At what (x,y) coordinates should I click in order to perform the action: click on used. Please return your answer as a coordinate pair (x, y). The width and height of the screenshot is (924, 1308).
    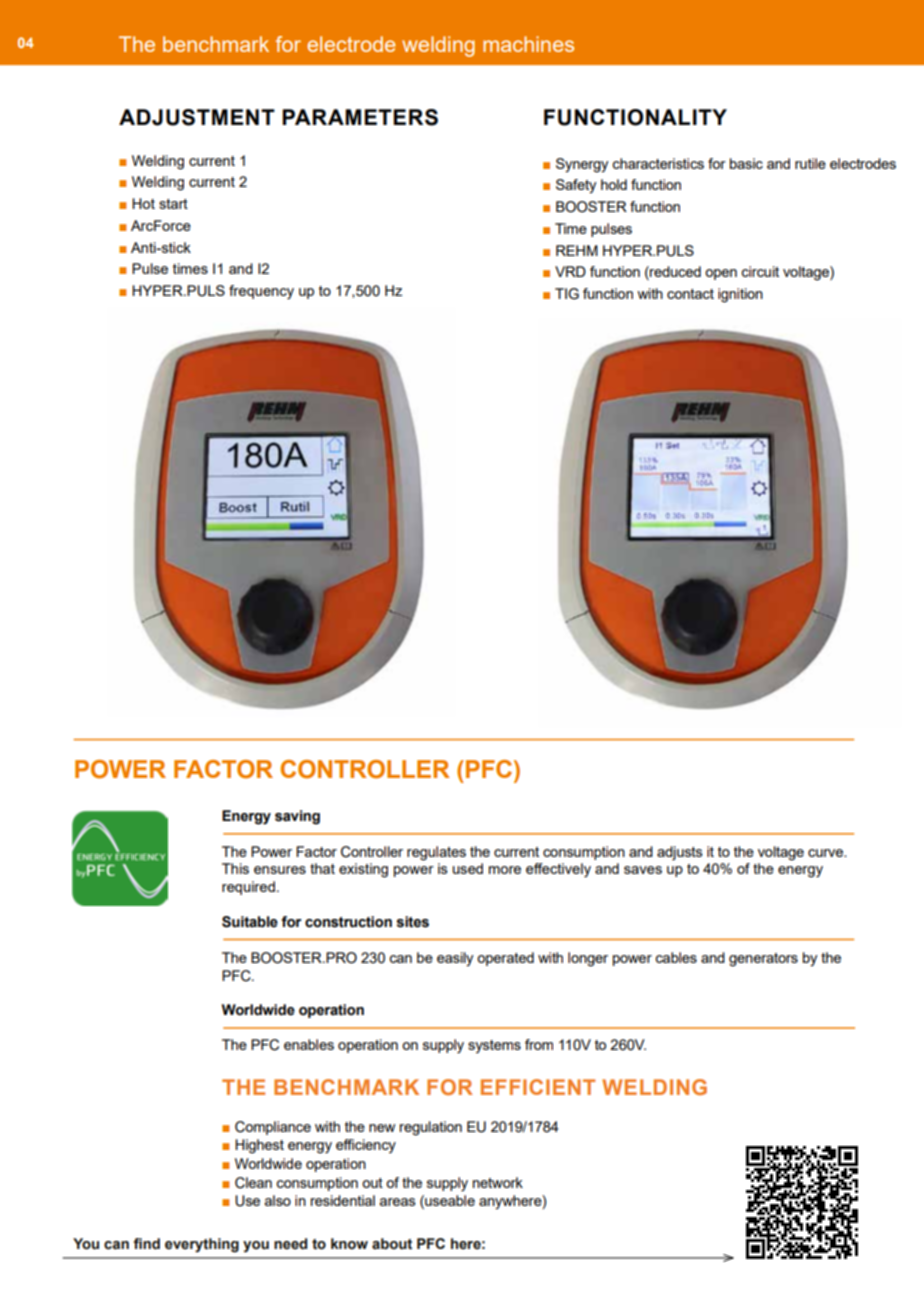
    Looking at the image, I should click on (468, 868).
